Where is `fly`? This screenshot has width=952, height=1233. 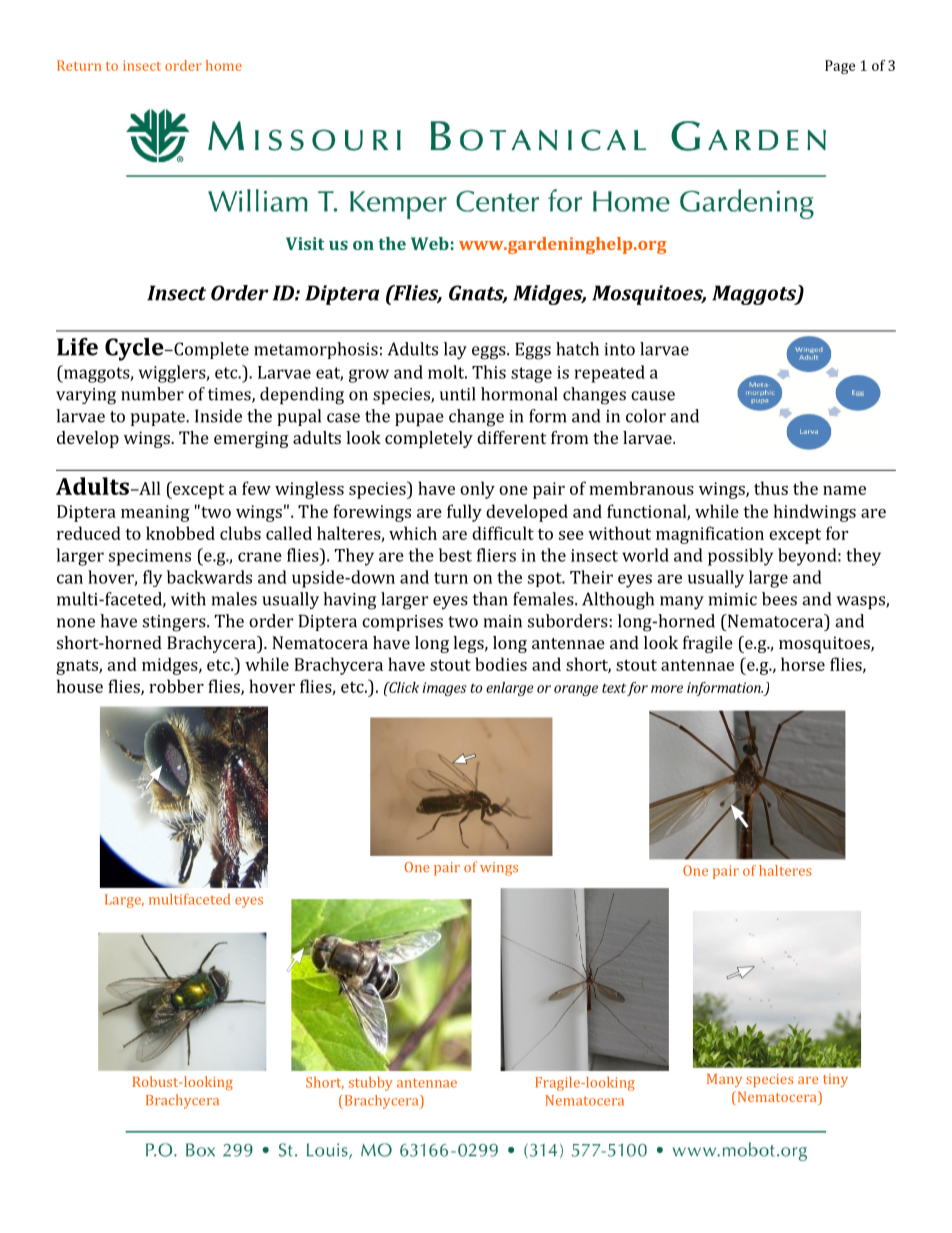 fly is located at coordinates (152, 578).
